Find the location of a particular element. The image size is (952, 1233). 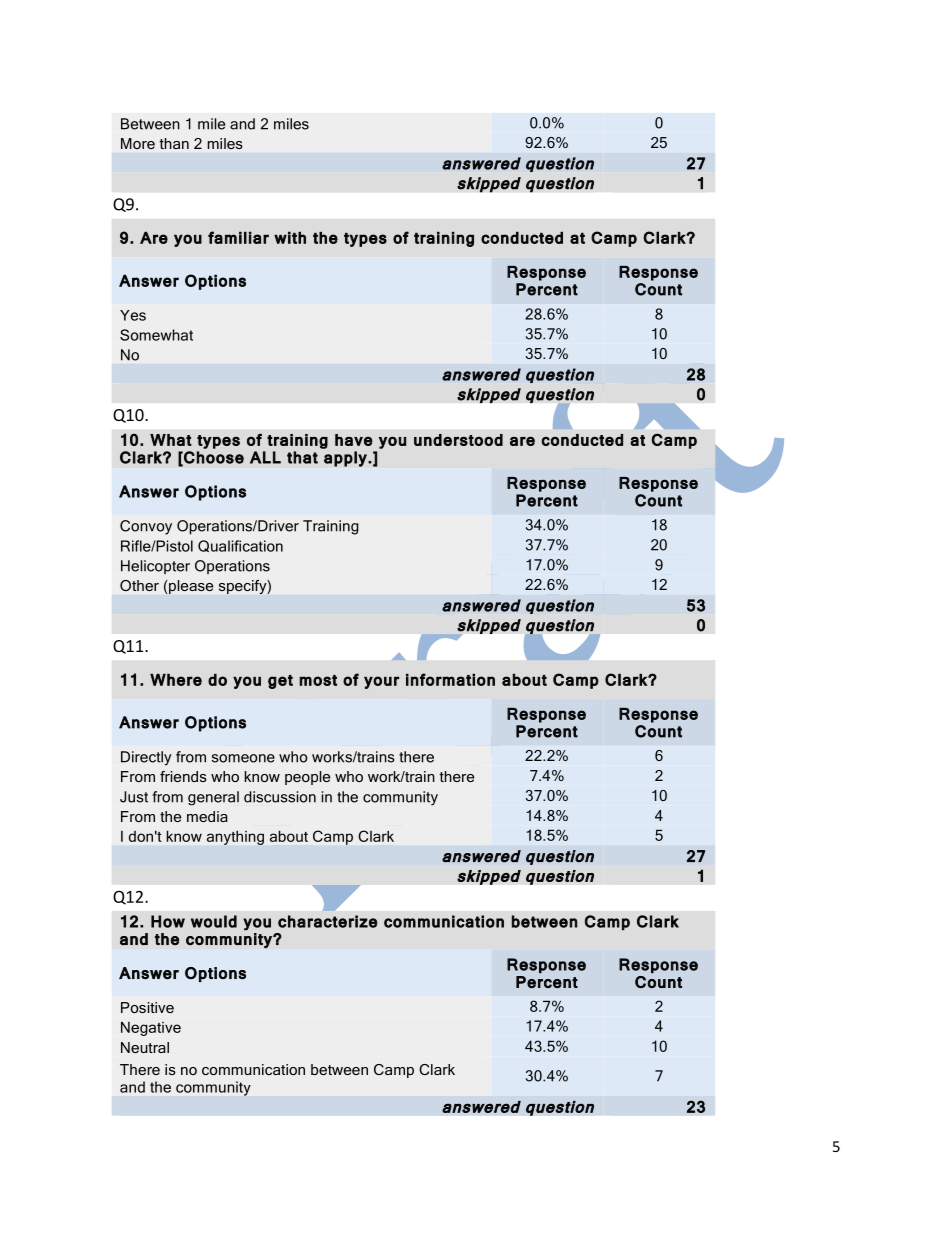

Negative is located at coordinates (151, 1028).
